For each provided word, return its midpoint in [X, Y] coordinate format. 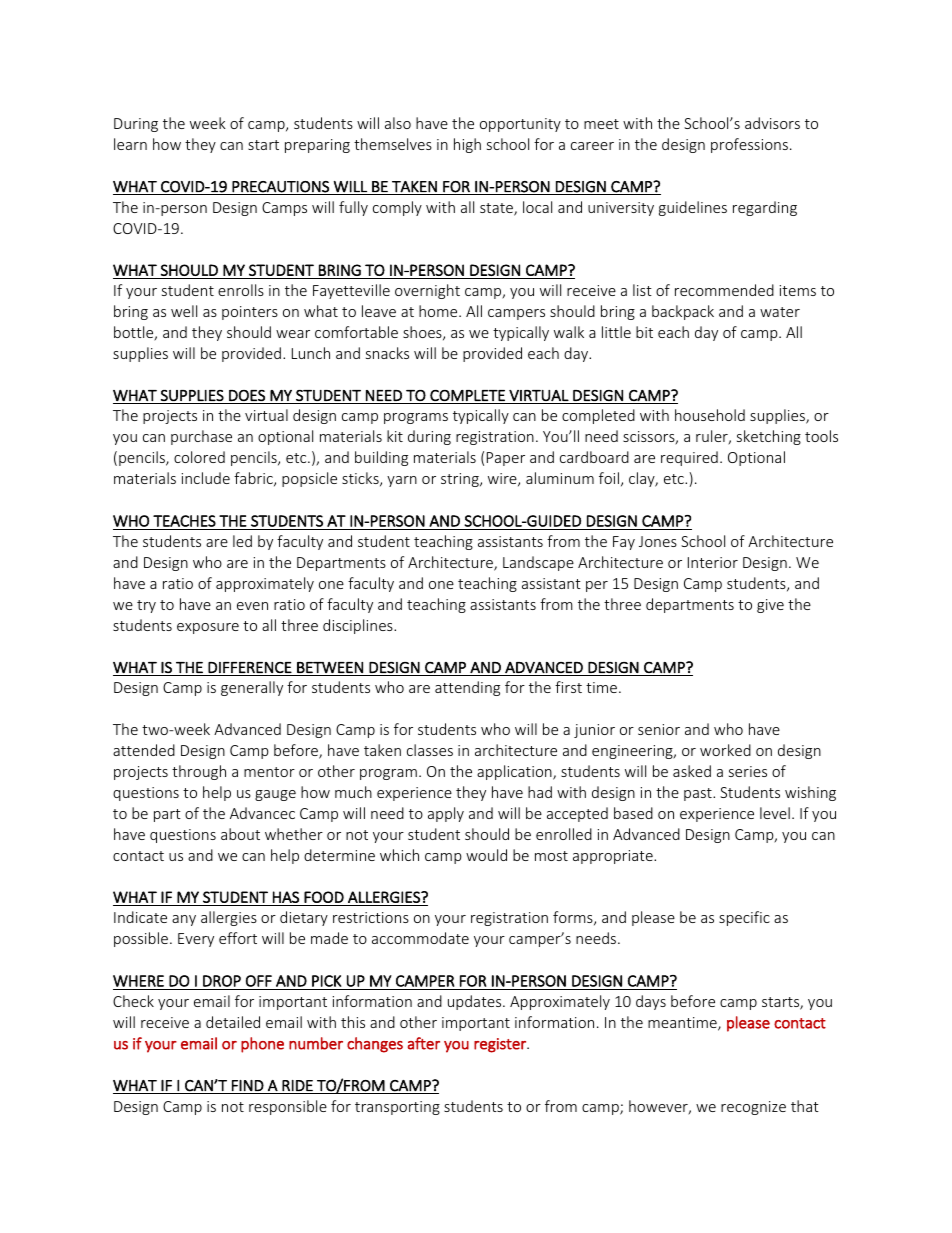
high [467, 145]
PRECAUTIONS [280, 188]
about [240, 834]
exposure [208, 628]
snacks [387, 353]
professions [749, 145]
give [770, 606]
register [501, 1045]
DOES [247, 395]
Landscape [538, 563]
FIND [248, 1085]
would [486, 855]
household [710, 415]
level [775, 813]
